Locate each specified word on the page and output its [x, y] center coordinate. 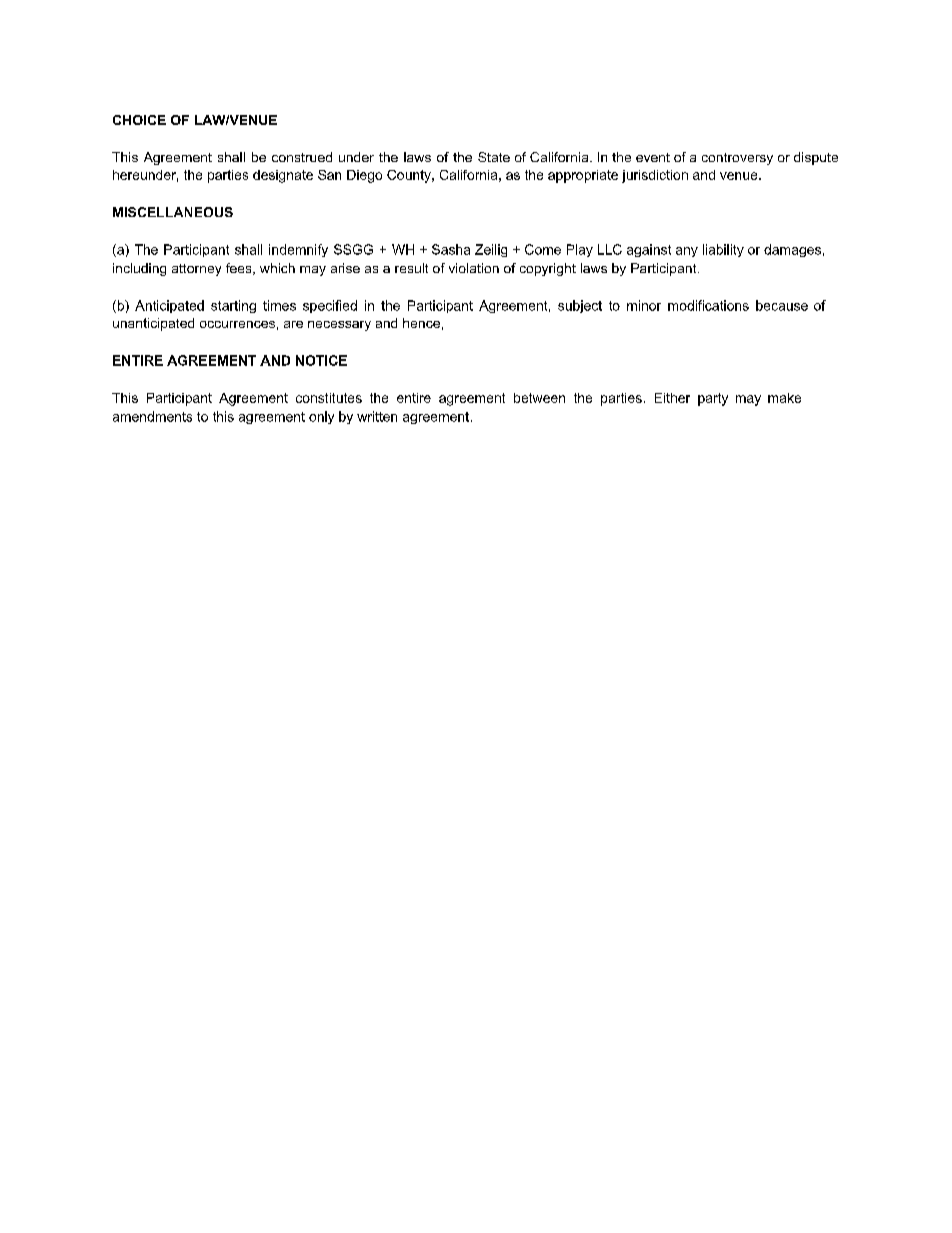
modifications [708, 305]
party [713, 399]
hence [421, 323]
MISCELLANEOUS [173, 212]
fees [240, 269]
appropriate [583, 176]
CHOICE [139, 120]
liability [723, 250]
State [494, 157]
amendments [152, 416]
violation [474, 268]
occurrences [237, 324]
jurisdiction [655, 176]
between [539, 398]
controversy [737, 159]
